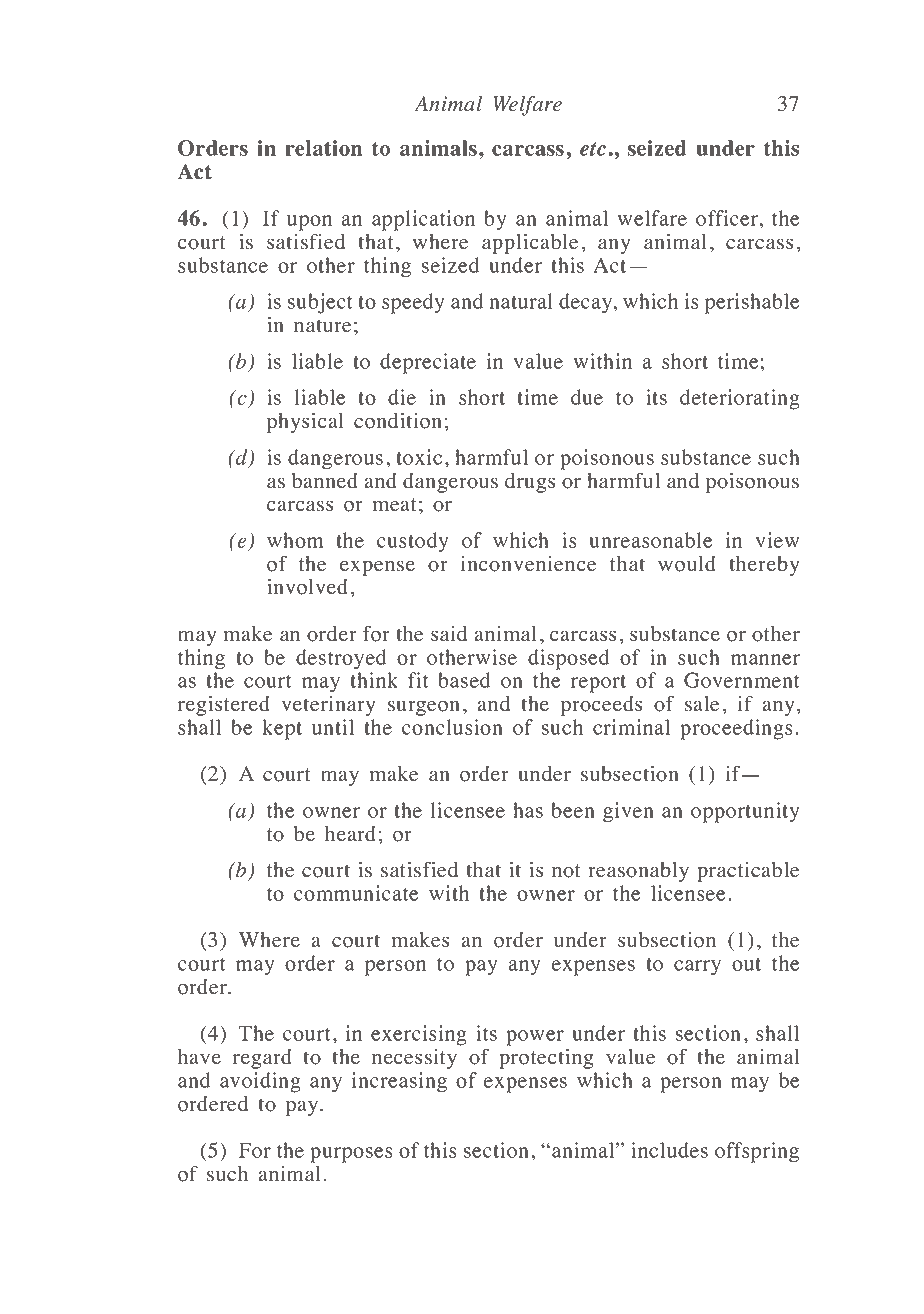  Describe the element at coordinates (593, 149) in the screenshot. I see `etc` at that location.
